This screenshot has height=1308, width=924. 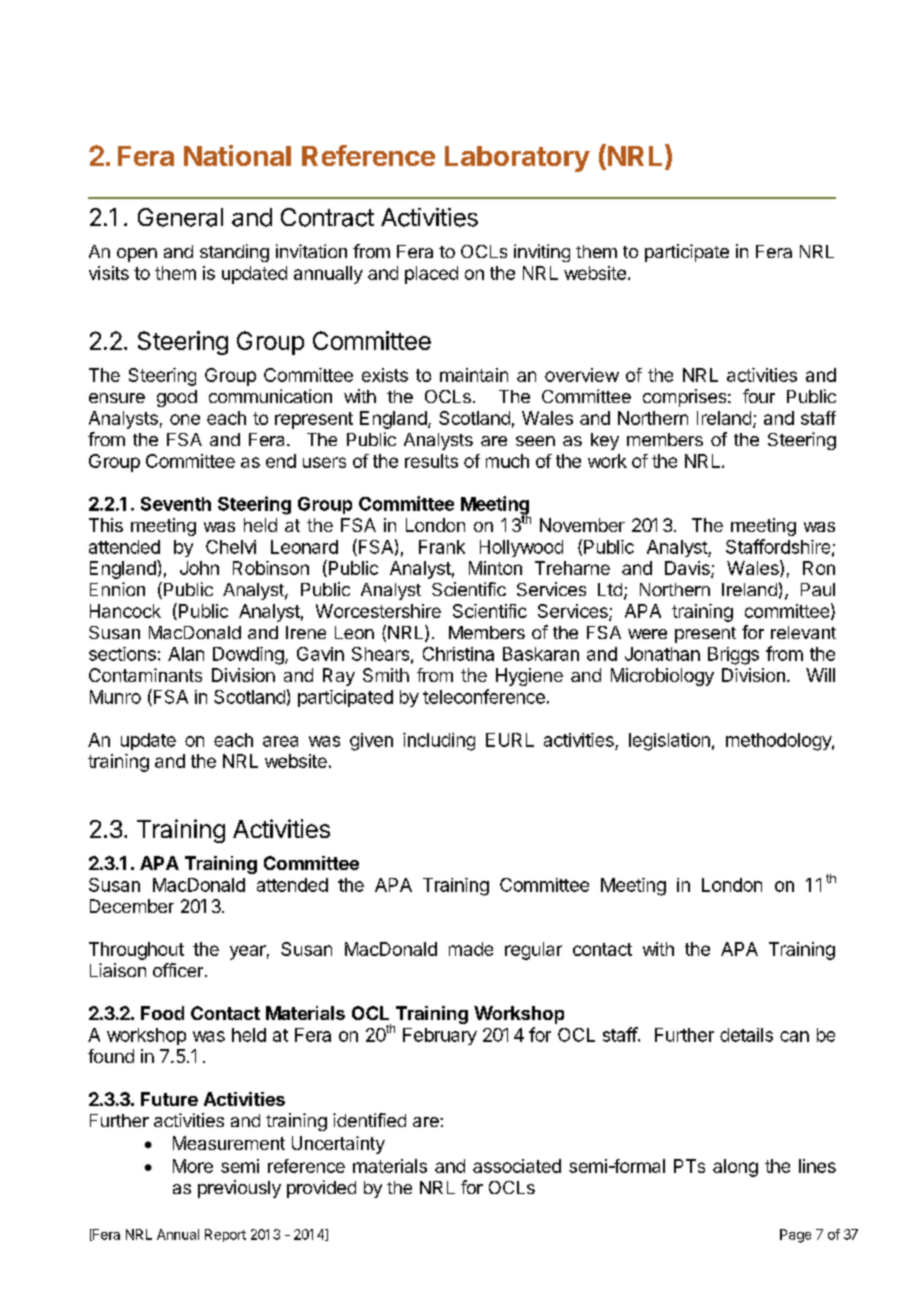 What do you see at coordinates (517, 159) in the screenshot?
I see `Laboratory` at bounding box center [517, 159].
